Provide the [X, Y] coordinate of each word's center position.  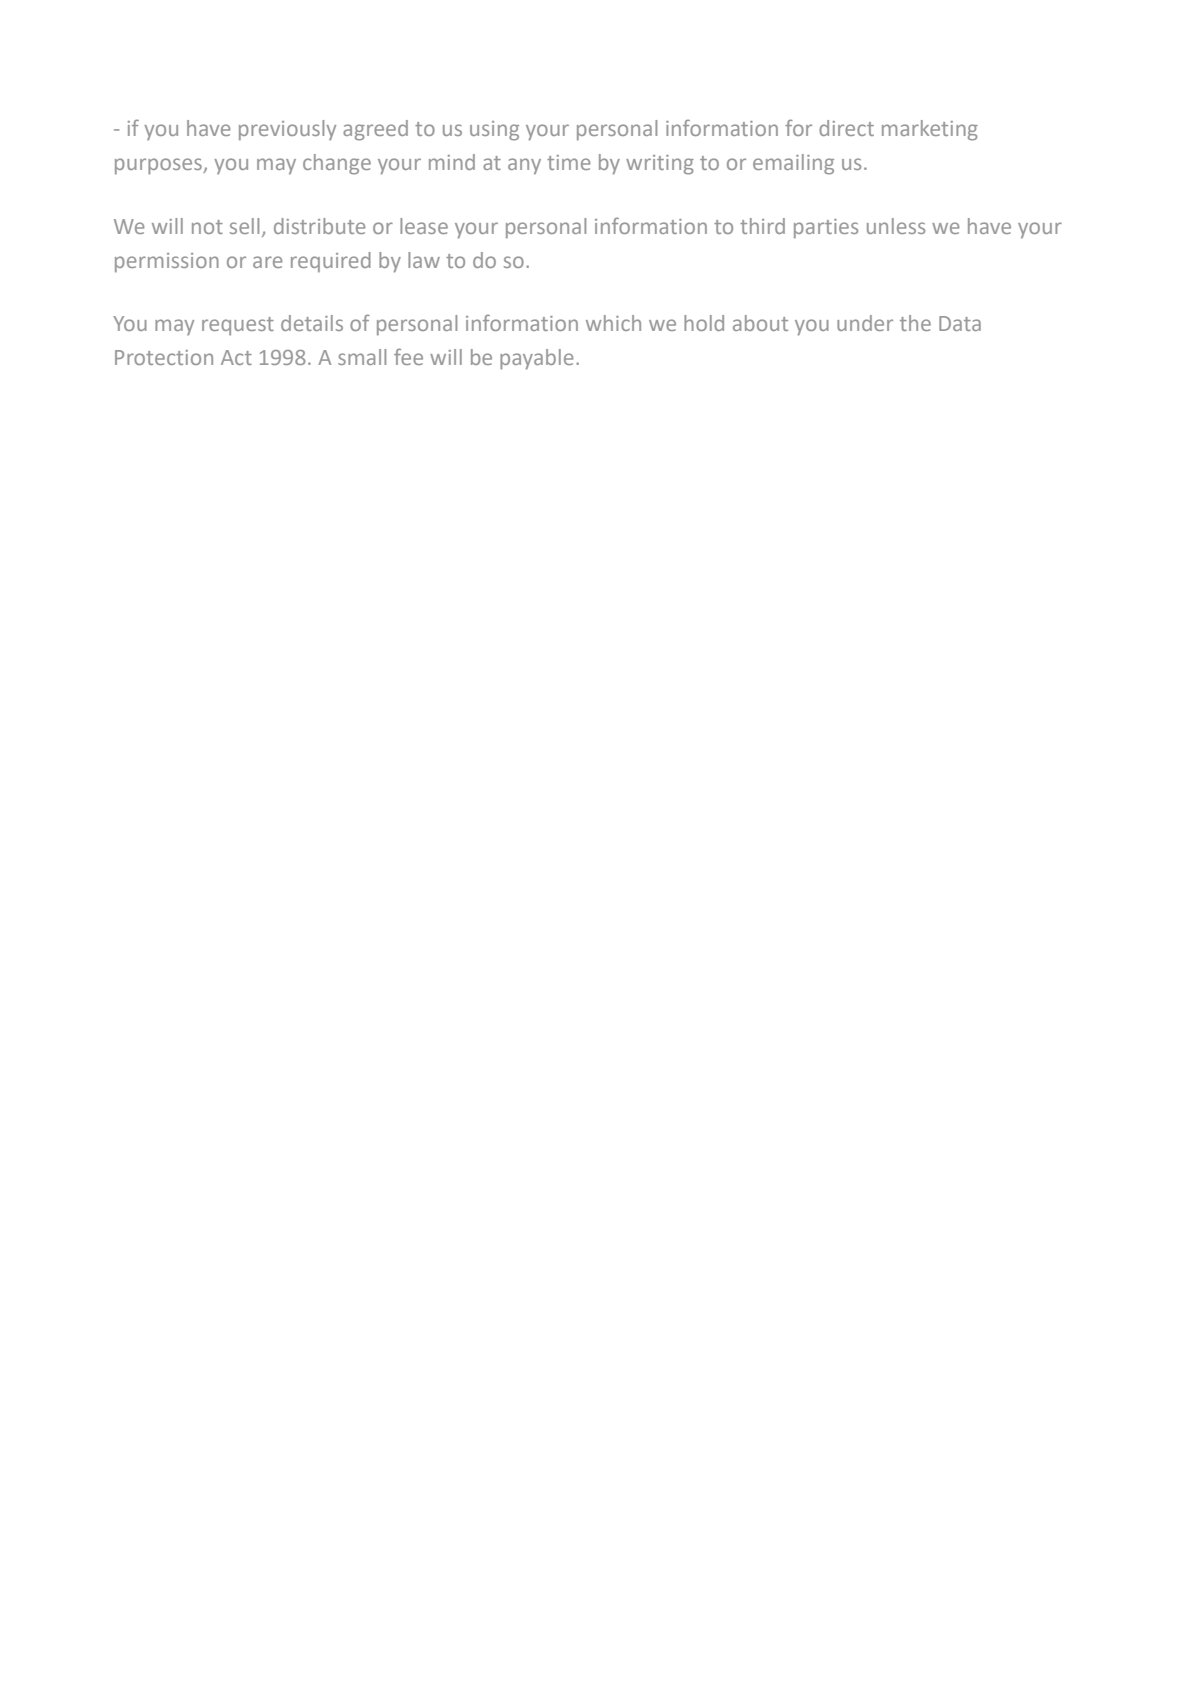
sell [244, 226]
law [424, 260]
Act [236, 357]
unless [896, 226]
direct [846, 128]
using [494, 131]
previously [287, 130]
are [268, 262]
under [865, 323]
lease [424, 226]
